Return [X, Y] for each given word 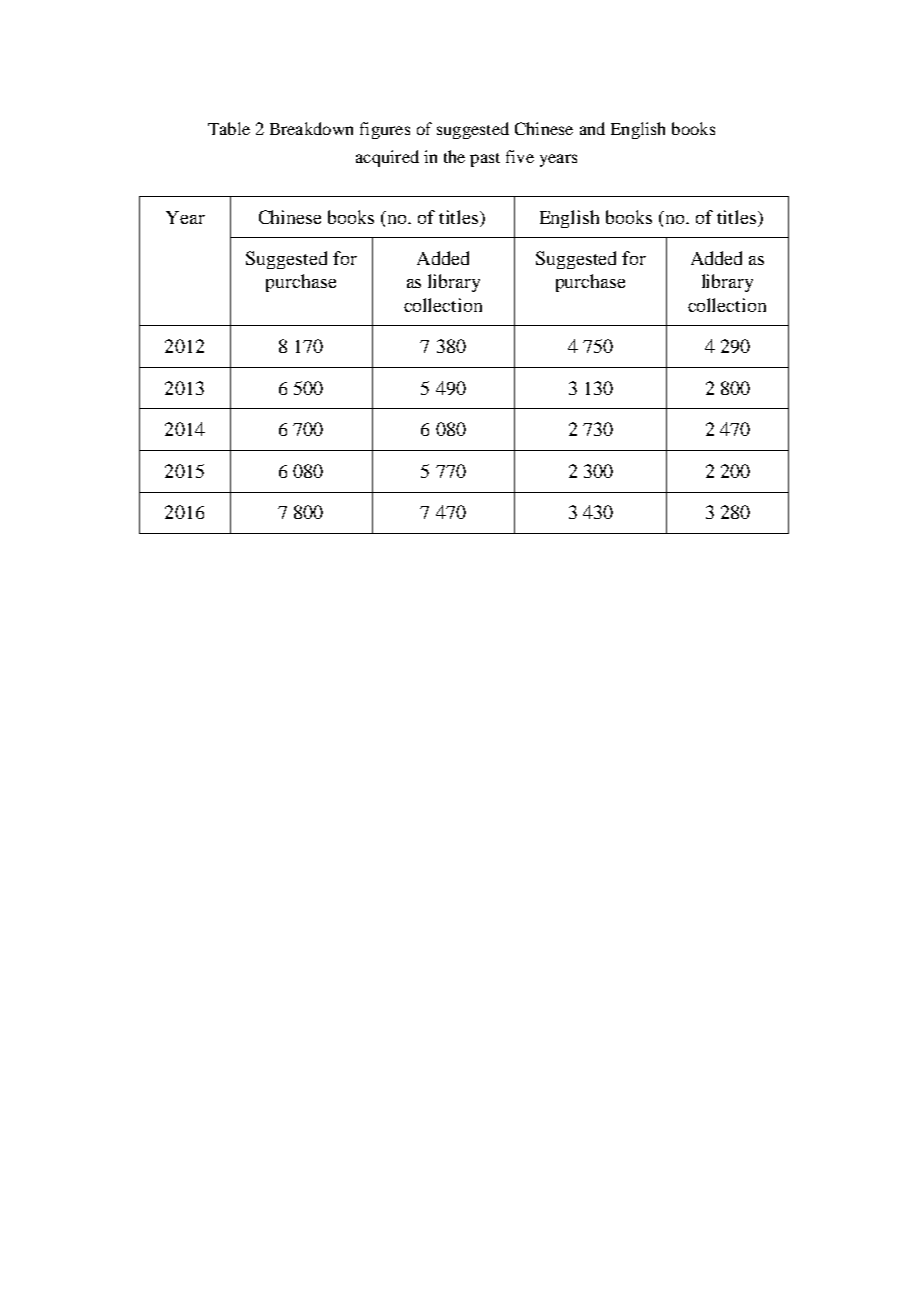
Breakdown [311, 128]
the [454, 156]
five [520, 156]
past [485, 160]
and [592, 128]
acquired [387, 158]
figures [385, 130]
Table [229, 128]
